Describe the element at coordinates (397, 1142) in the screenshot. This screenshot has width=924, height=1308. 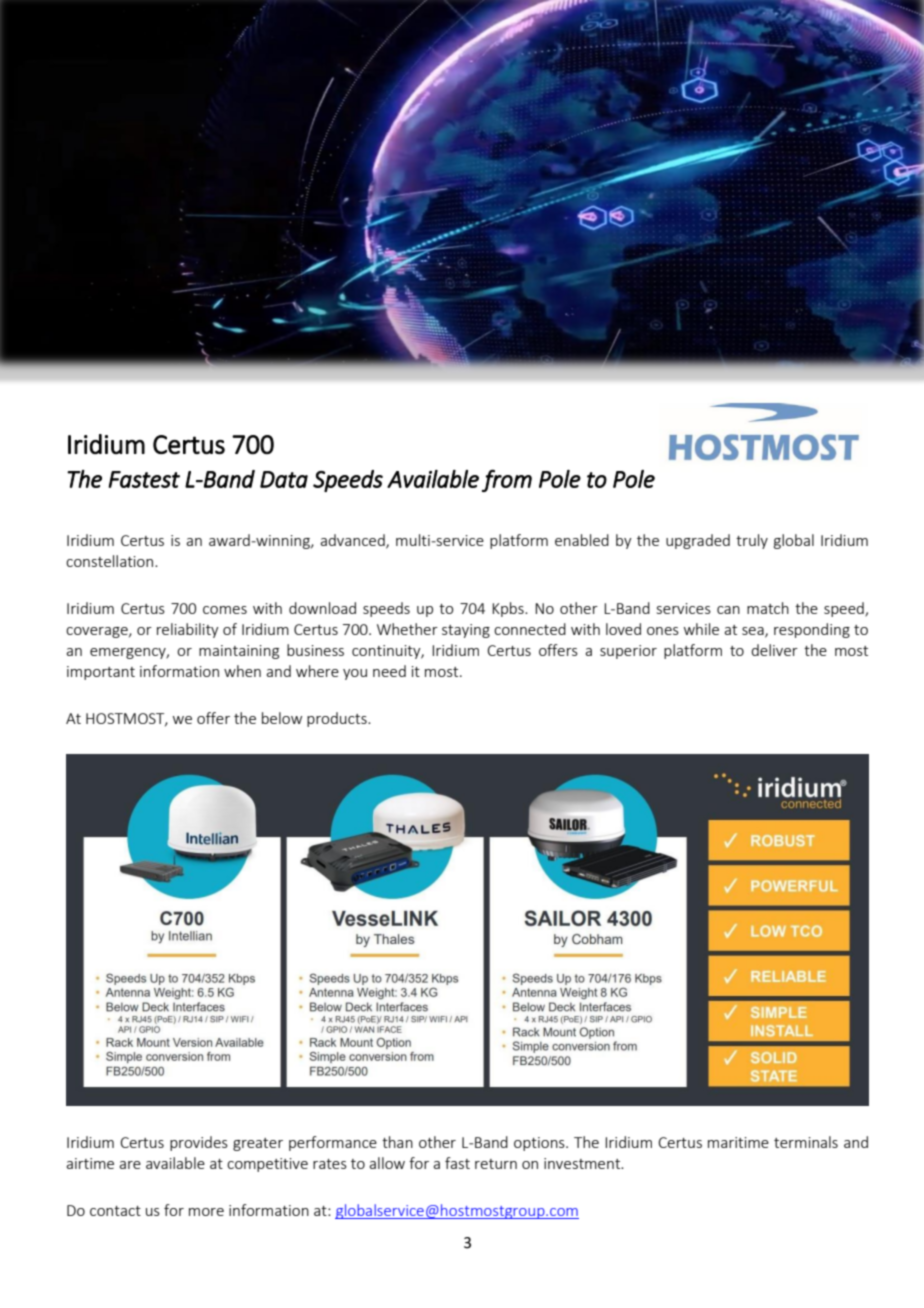
I see `than` at that location.
